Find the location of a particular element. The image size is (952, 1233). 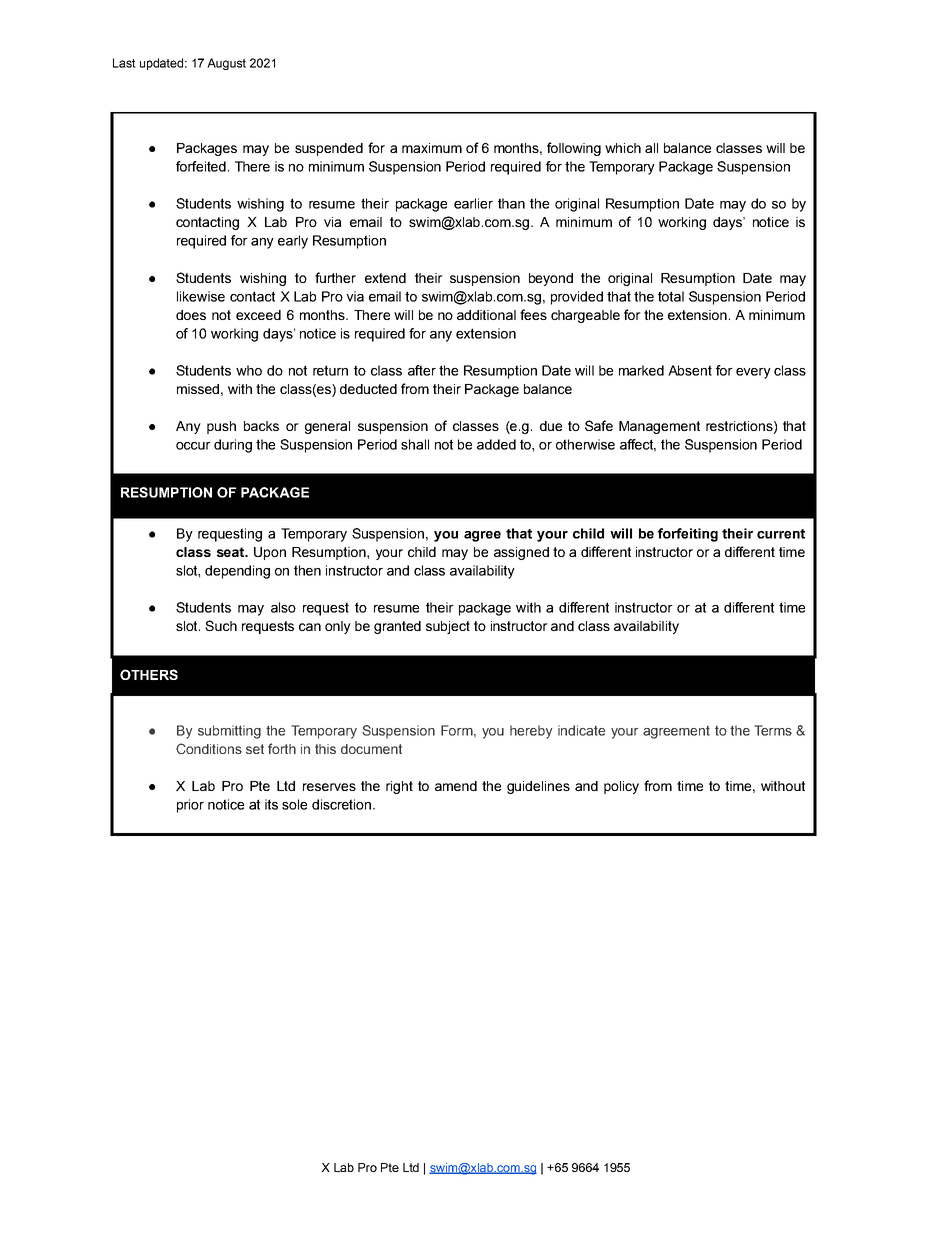

maximum is located at coordinates (432, 148).
